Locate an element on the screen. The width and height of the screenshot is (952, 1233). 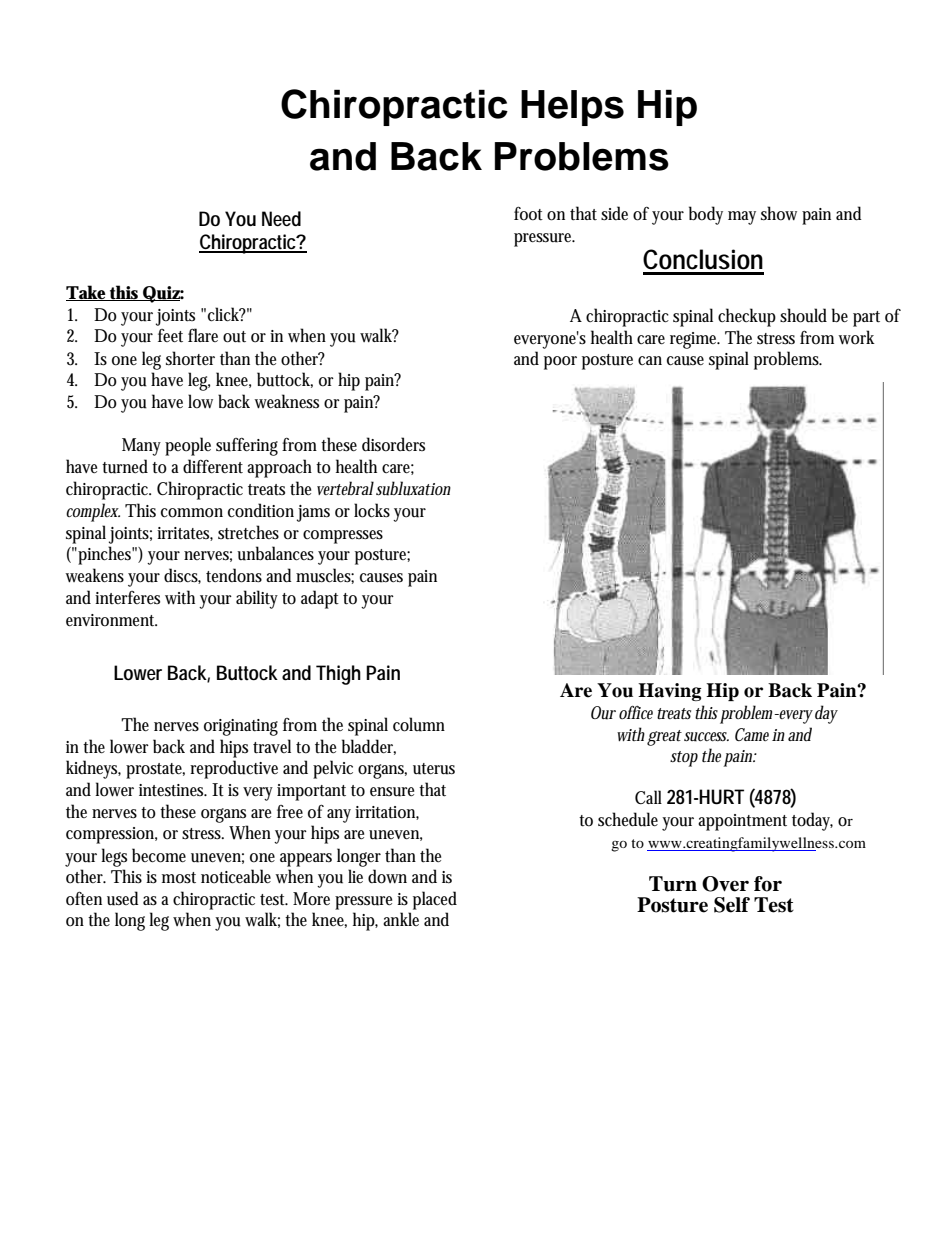
subluxation is located at coordinates (413, 488).
